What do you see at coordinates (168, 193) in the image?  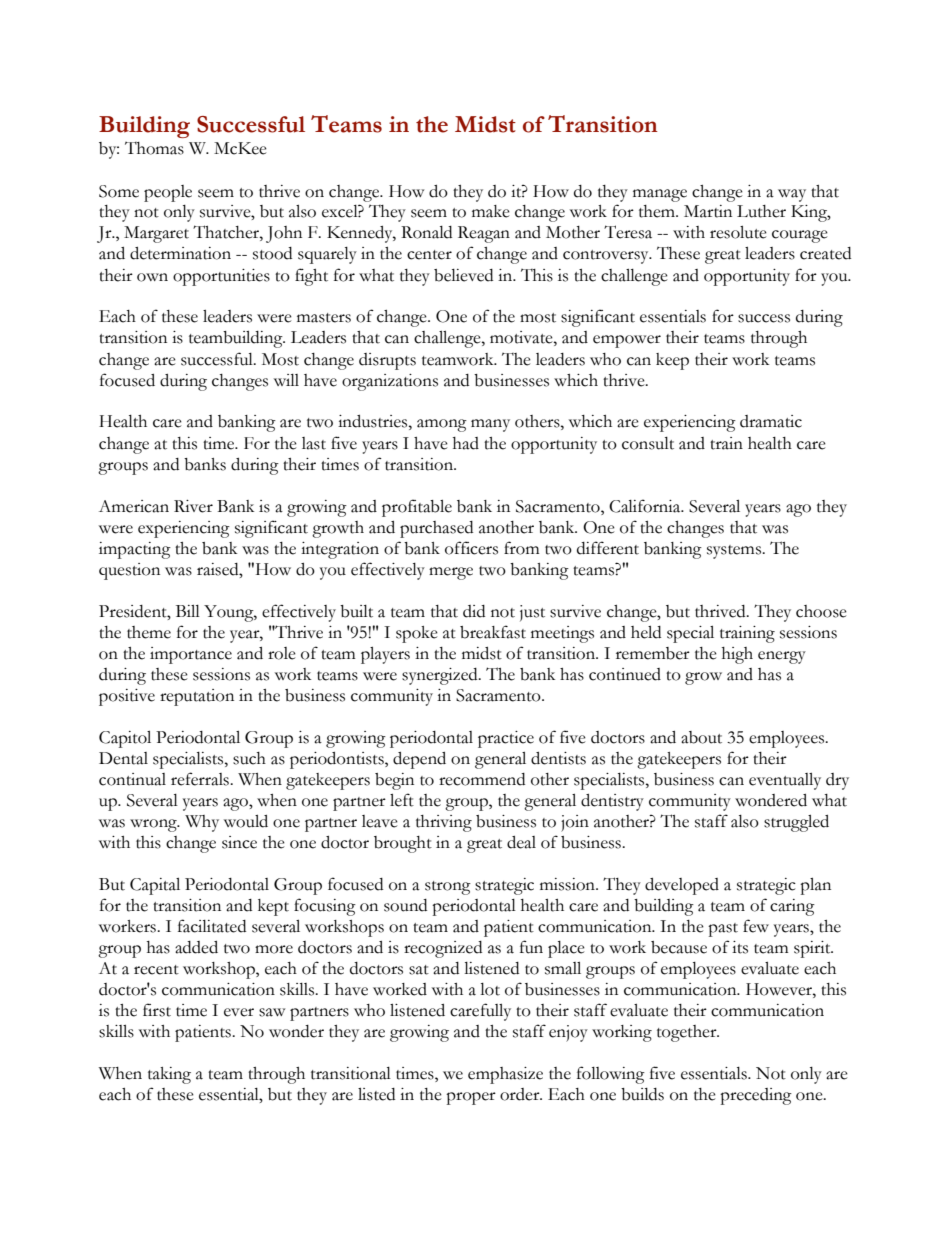 I see `people` at bounding box center [168, 193].
